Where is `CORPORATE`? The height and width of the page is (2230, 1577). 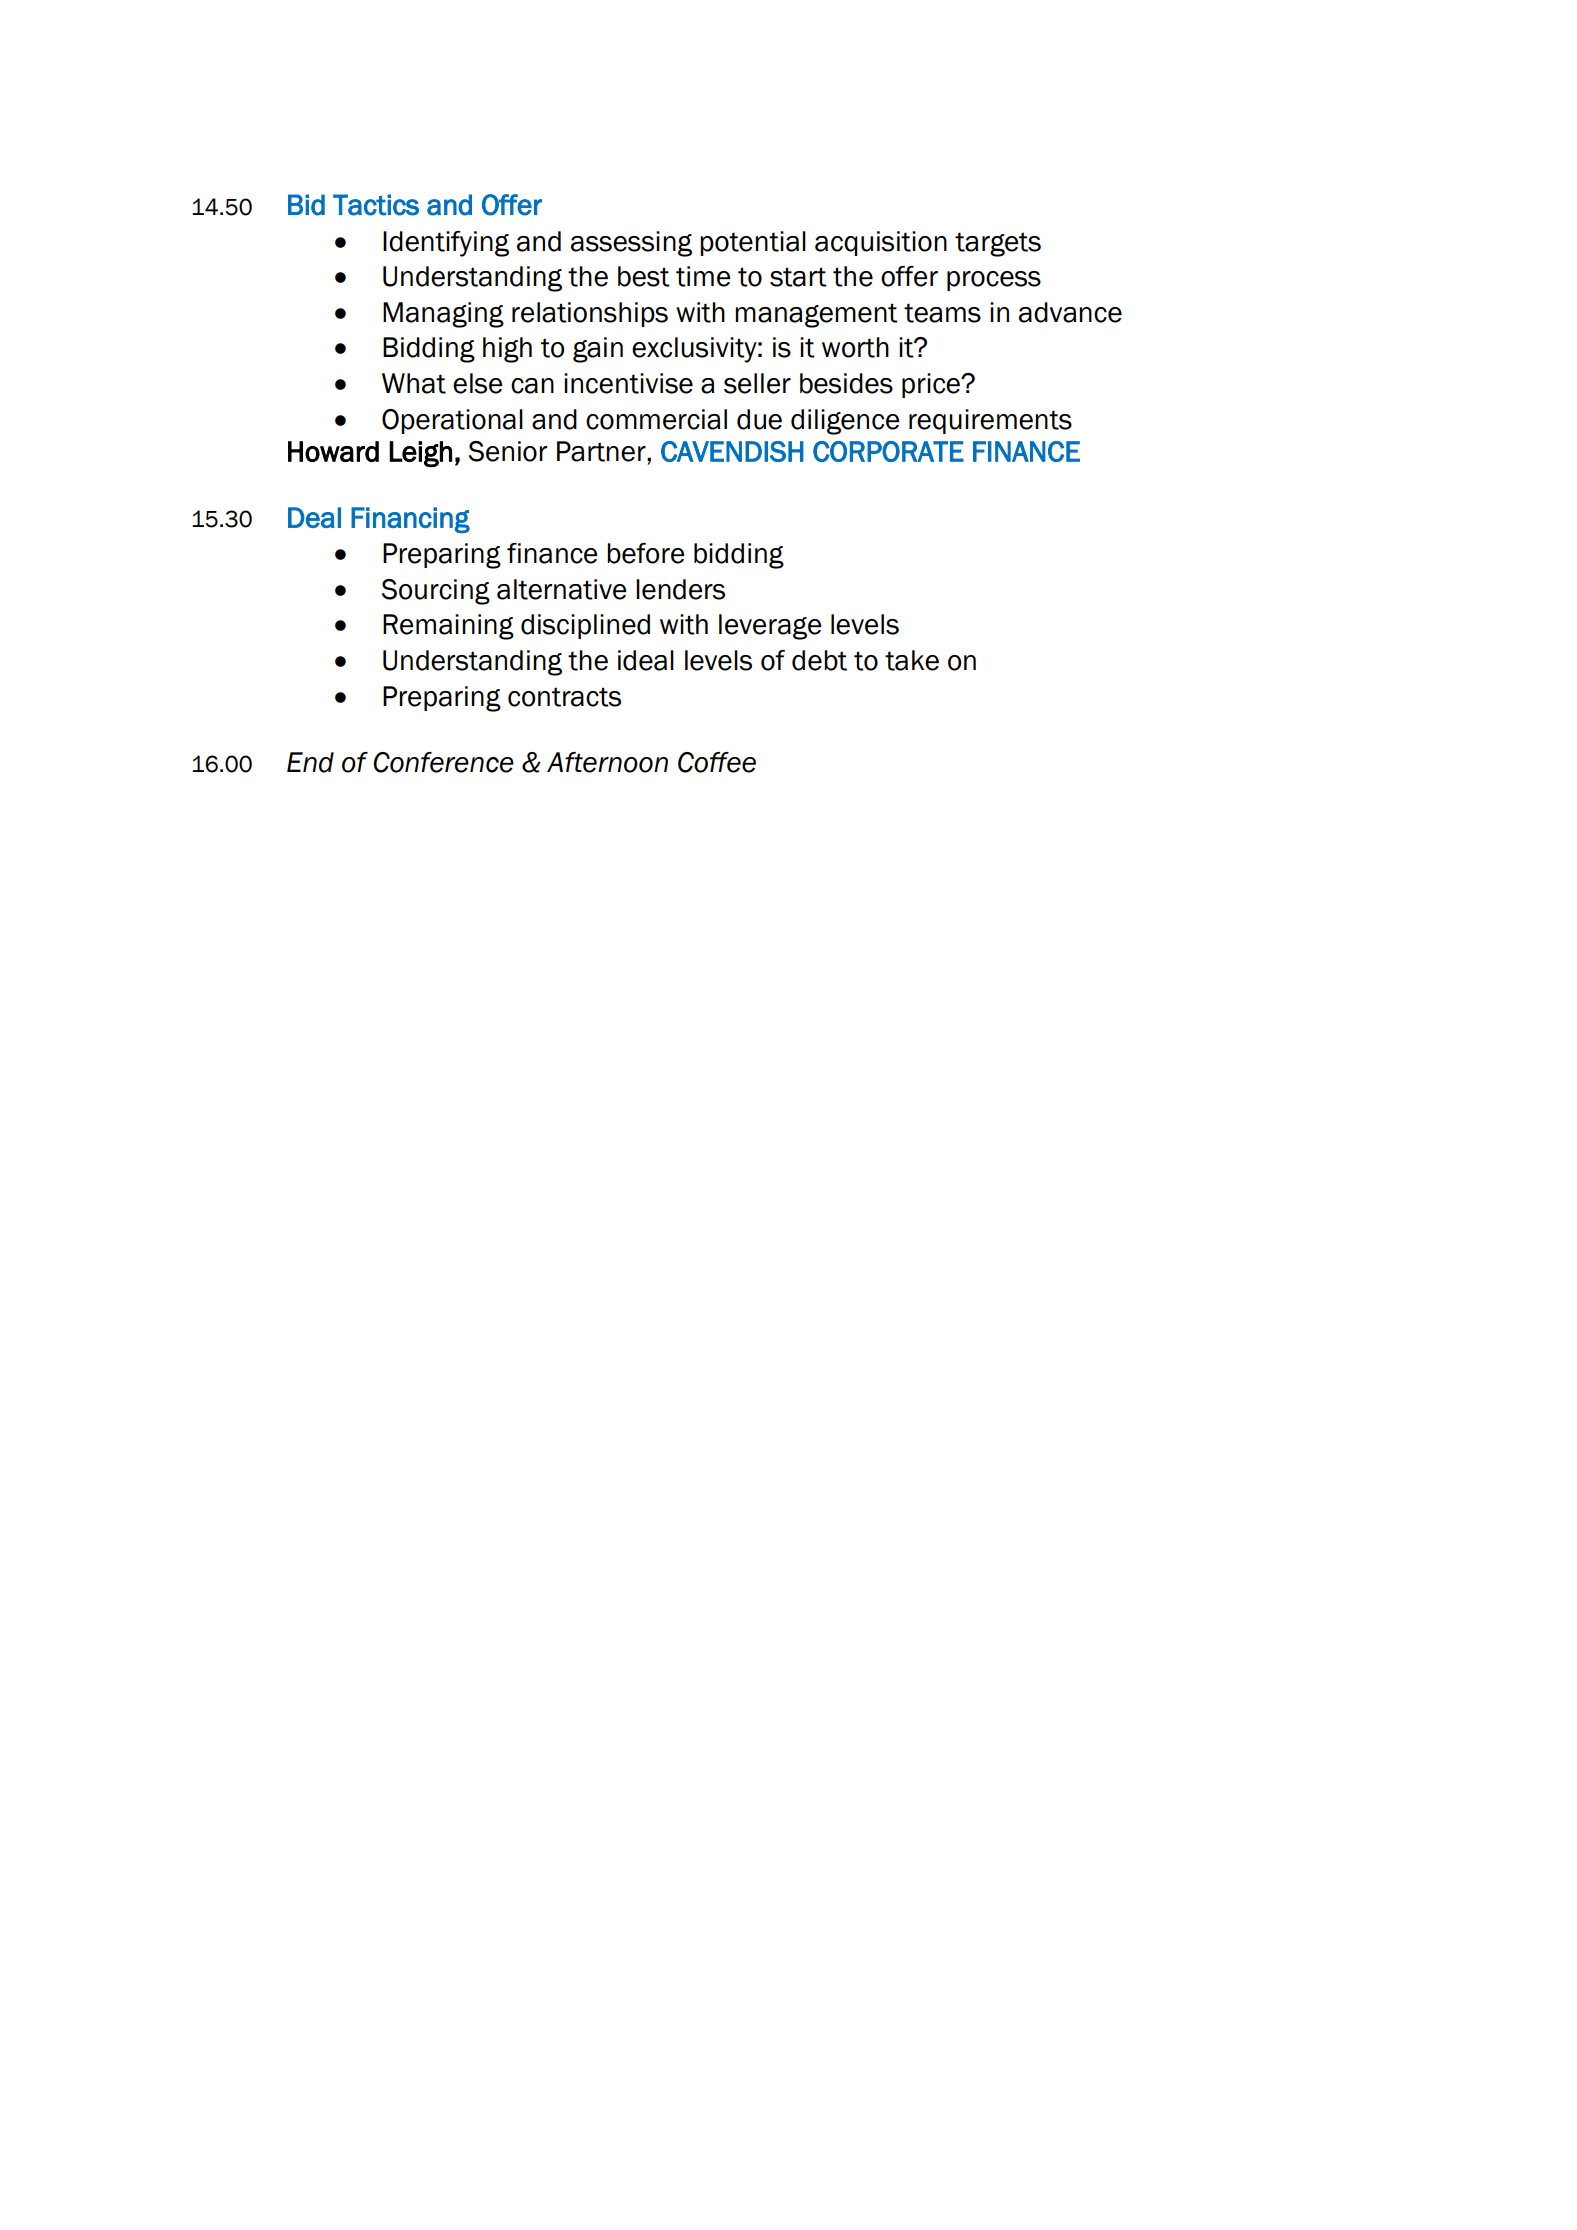
CORPORATE is located at coordinates (888, 451).
